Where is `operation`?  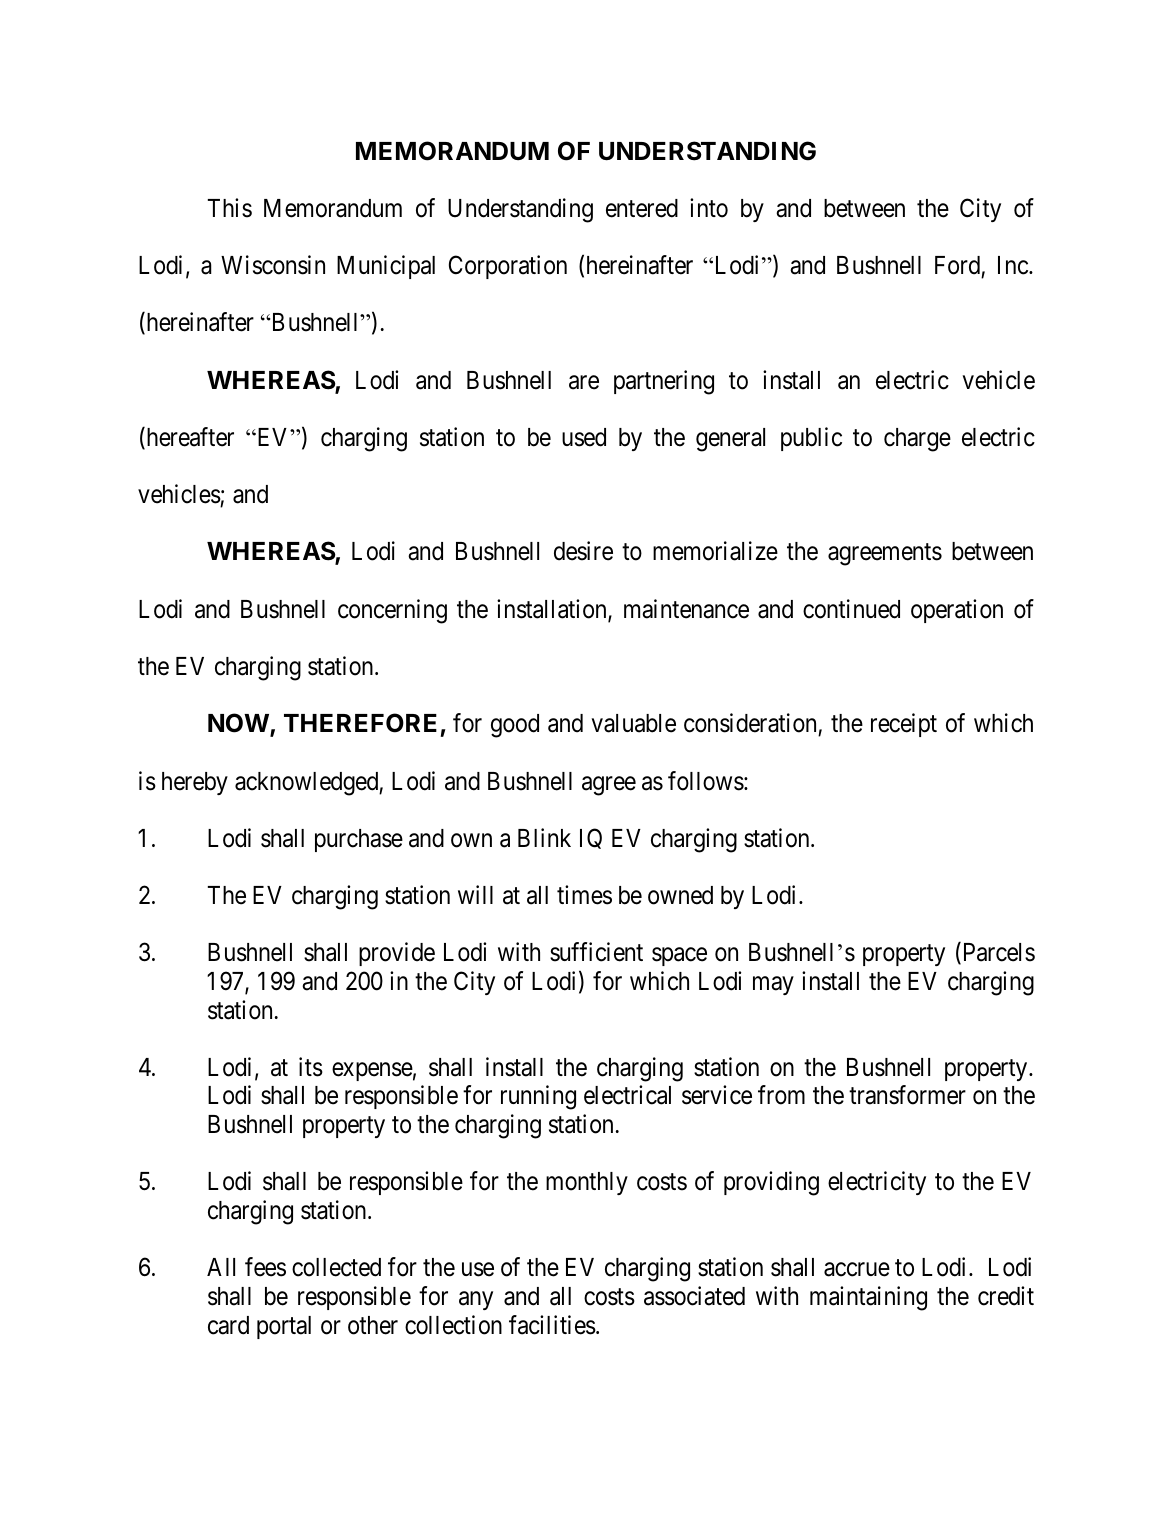
operation is located at coordinates (957, 611).
